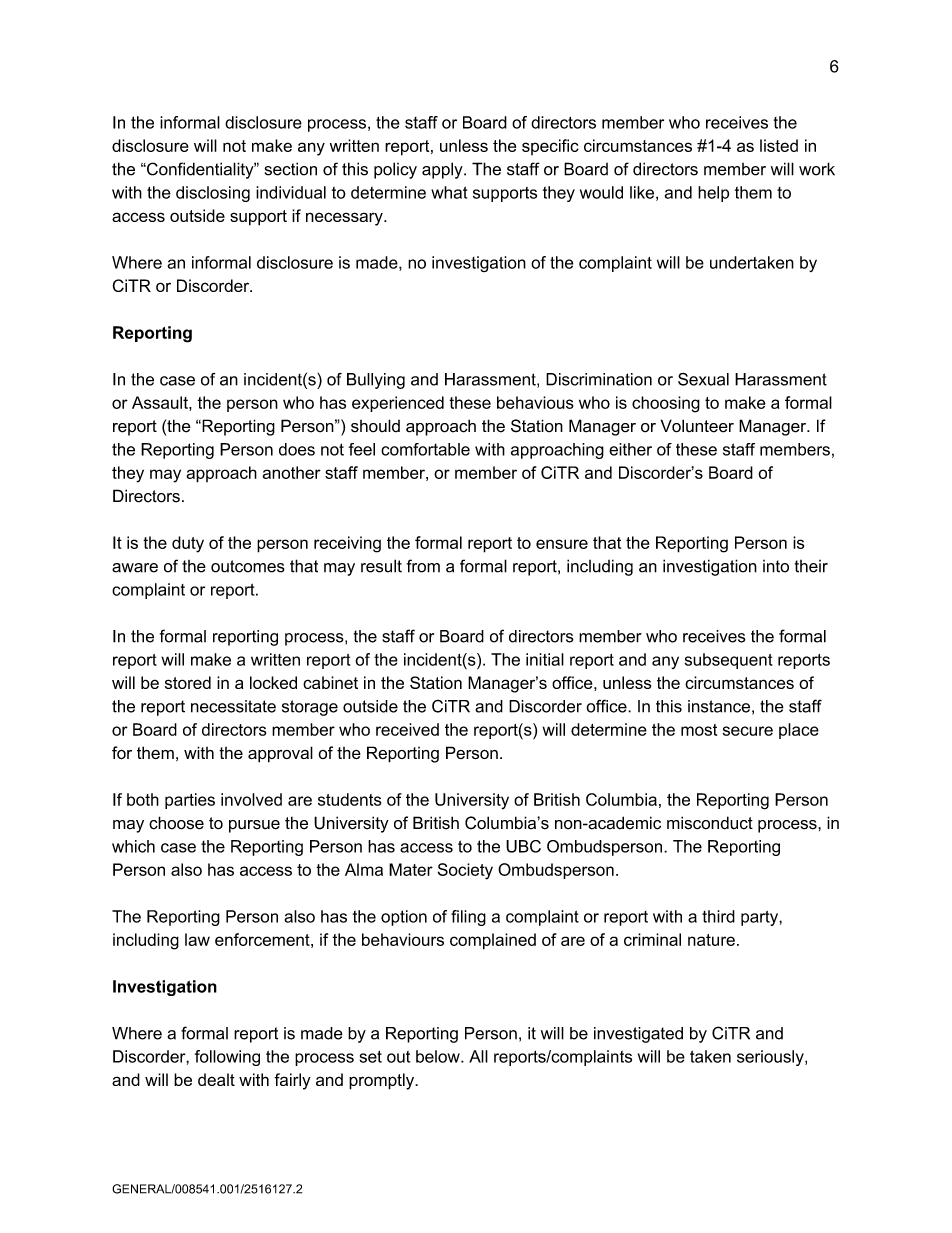 Image resolution: width=952 pixels, height=1233 pixels. Describe the element at coordinates (248, 566) in the page. I see `outcomes` at that location.
